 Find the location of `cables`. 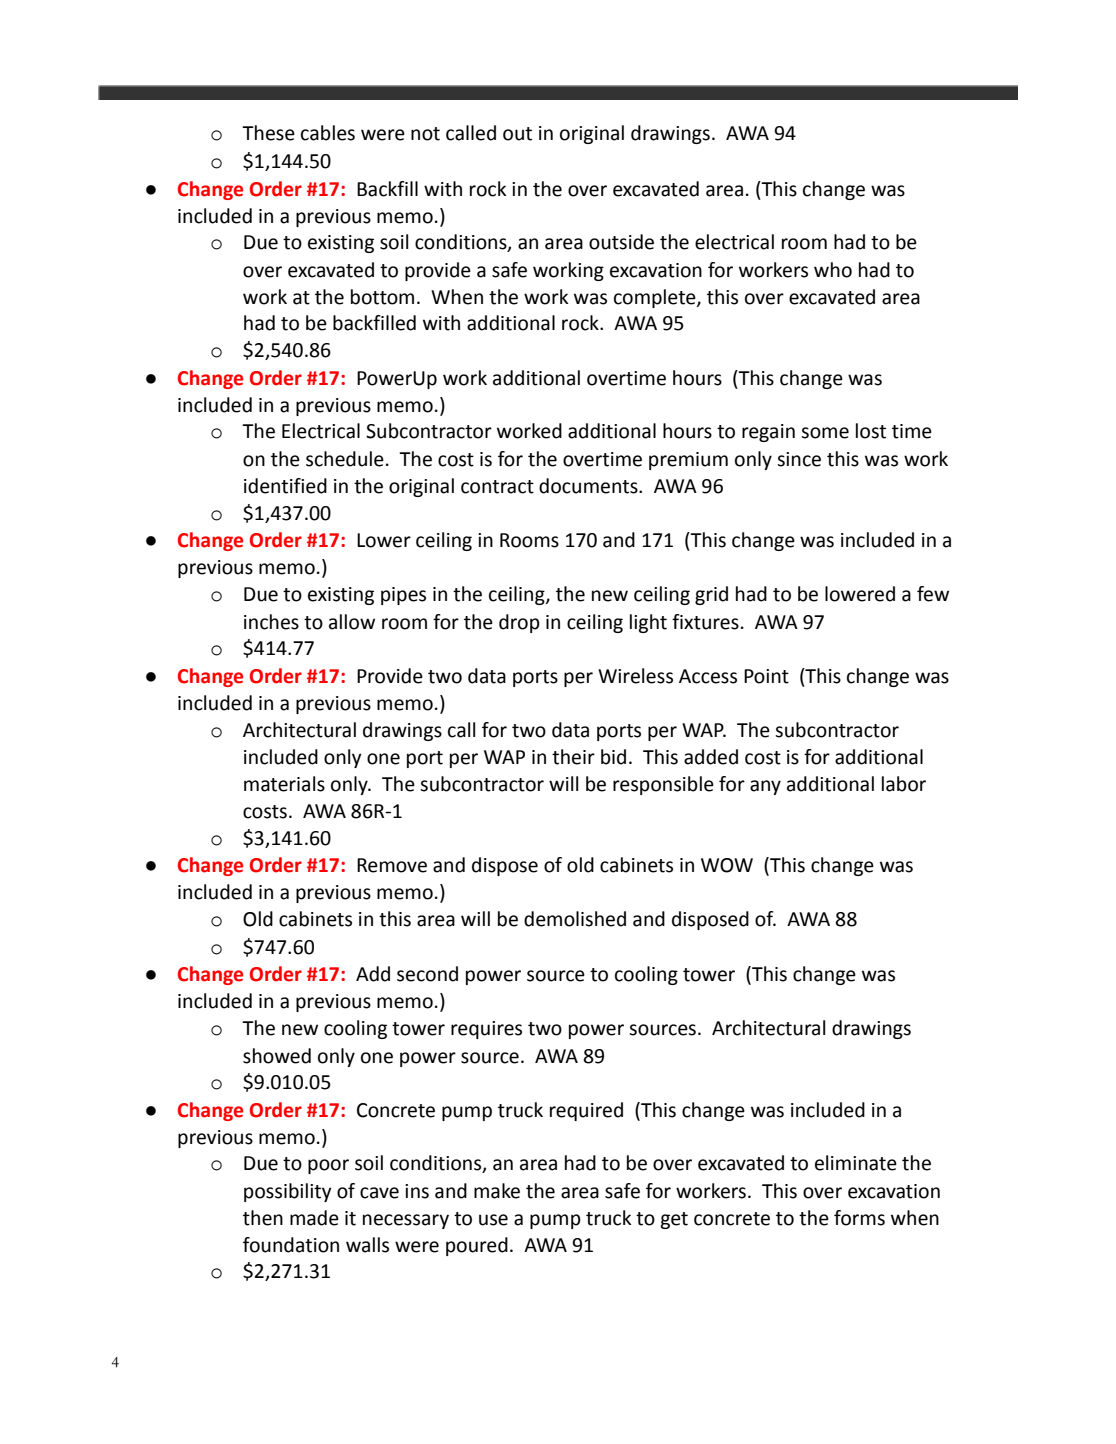

cables is located at coordinates (328, 133).
